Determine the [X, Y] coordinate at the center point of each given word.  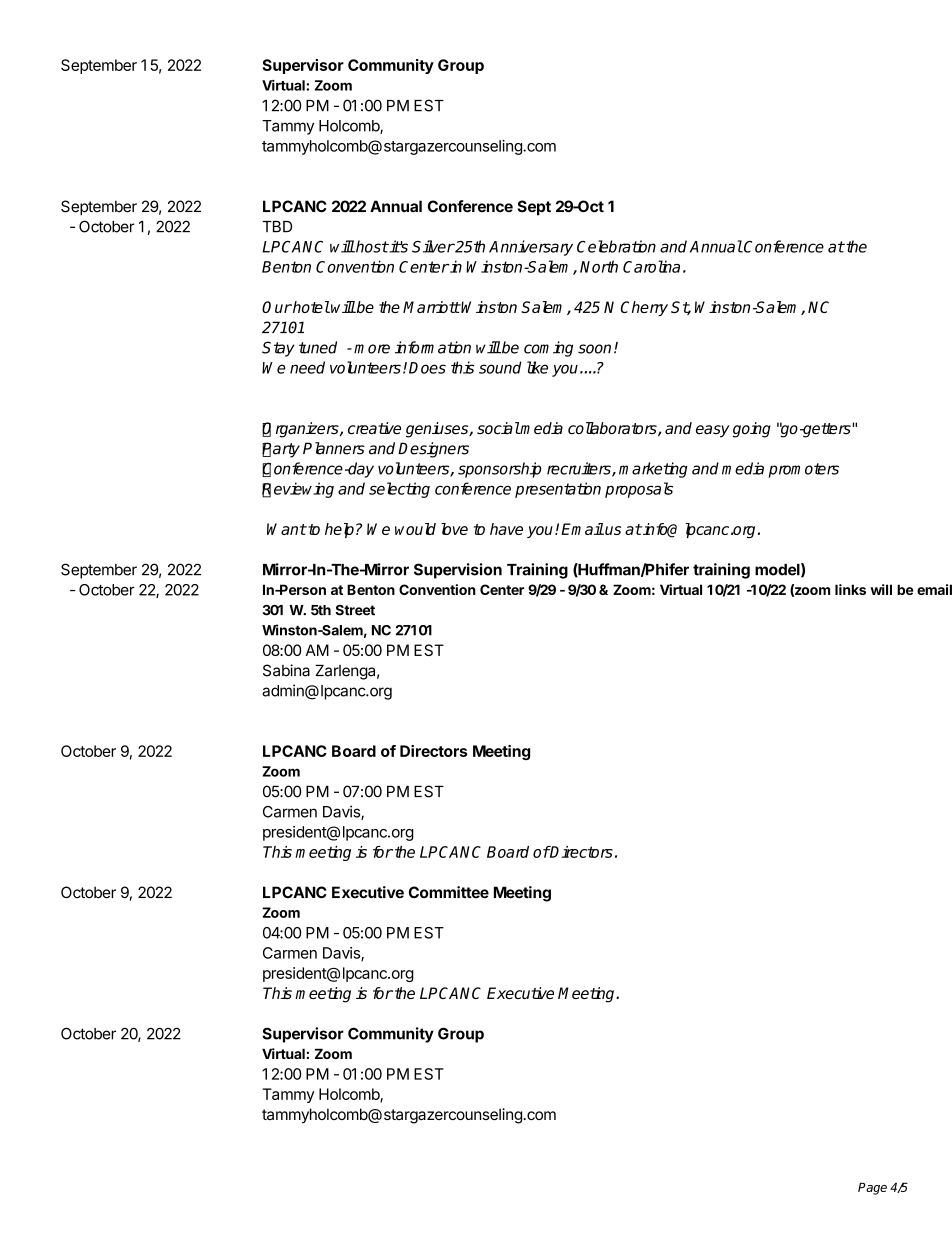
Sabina [286, 670]
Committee [449, 892]
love [454, 529]
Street [355, 610]
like [537, 367]
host [371, 246]
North [599, 266]
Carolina [651, 266]
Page [872, 1188]
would [415, 529]
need [307, 367]
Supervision [458, 571]
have [506, 529]
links [850, 589]
